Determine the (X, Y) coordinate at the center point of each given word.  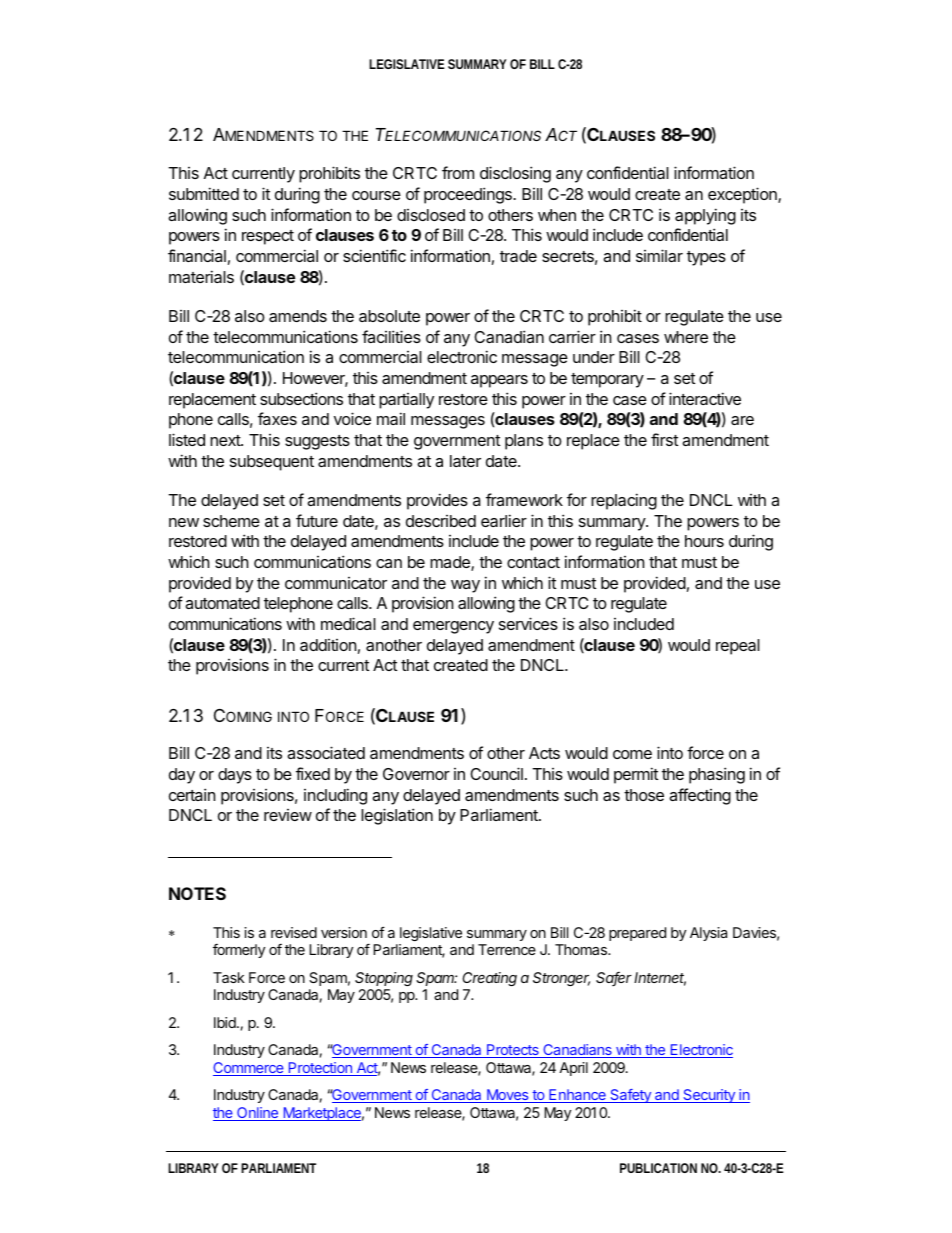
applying (705, 216)
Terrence (507, 949)
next (226, 440)
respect (268, 237)
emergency (453, 627)
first (664, 439)
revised (294, 932)
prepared (637, 934)
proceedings (469, 195)
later (465, 461)
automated (222, 603)
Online (258, 1114)
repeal (738, 647)
